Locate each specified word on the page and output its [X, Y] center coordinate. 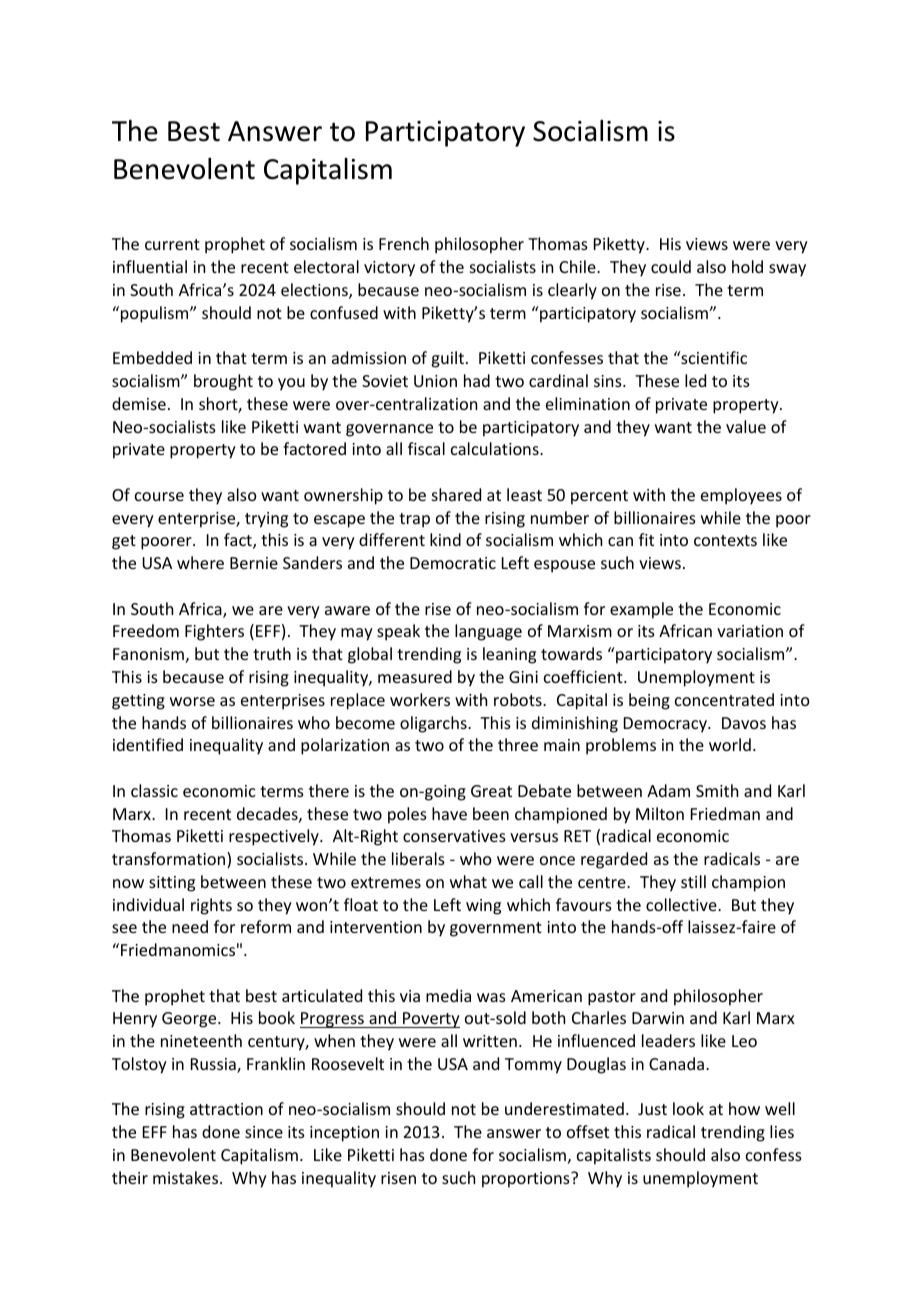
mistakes [187, 1177]
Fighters [214, 632]
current [172, 244]
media [448, 995]
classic [154, 790]
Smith [717, 790]
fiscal [426, 448]
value [746, 426]
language [488, 632]
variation [750, 631]
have [449, 813]
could [671, 266]
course [159, 496]
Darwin [658, 1018]
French [404, 243]
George [190, 1020]
